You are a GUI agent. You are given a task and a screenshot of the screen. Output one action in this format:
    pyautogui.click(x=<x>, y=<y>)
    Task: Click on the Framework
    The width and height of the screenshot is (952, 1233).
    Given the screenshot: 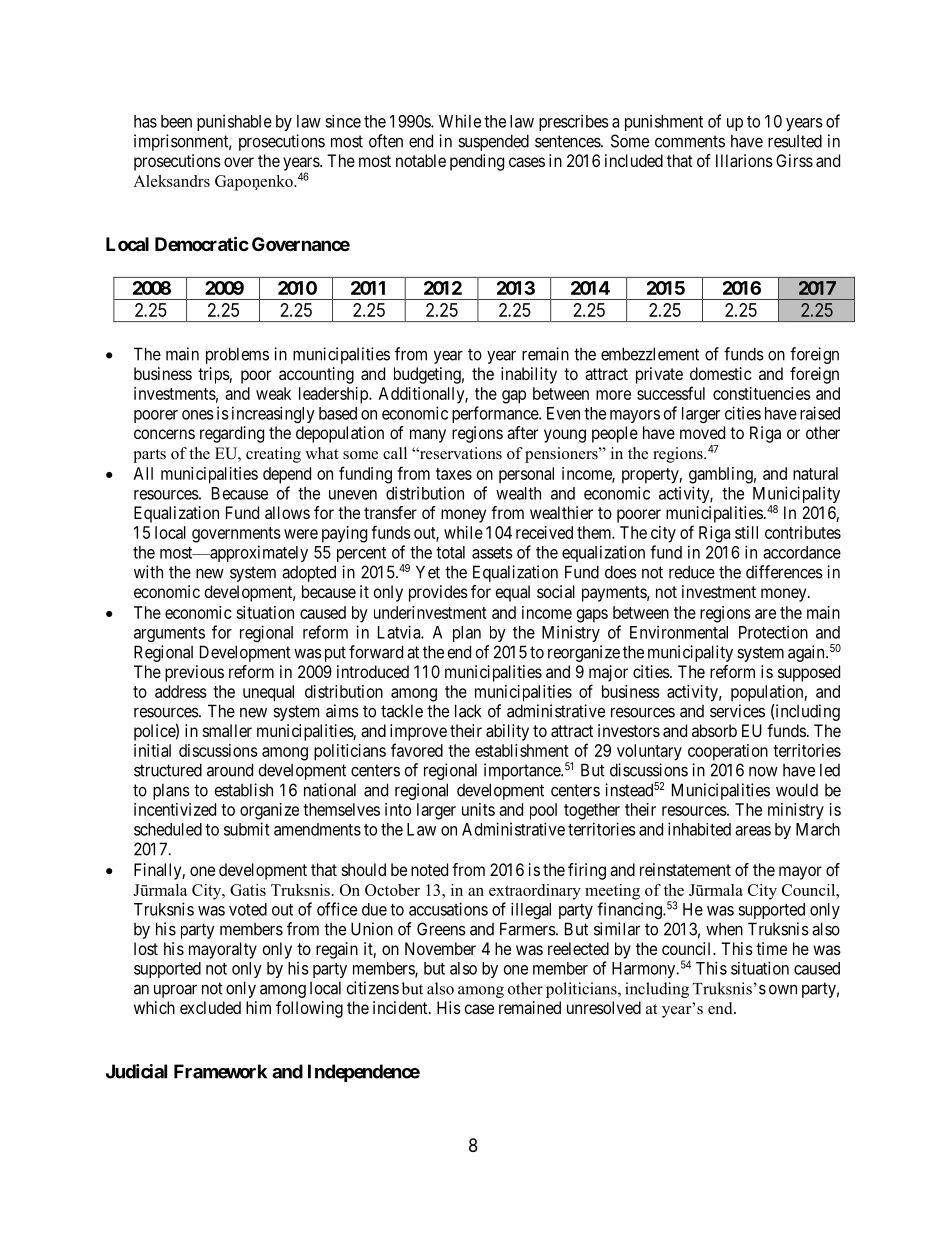 What is the action you would take?
    pyautogui.click(x=220, y=1071)
